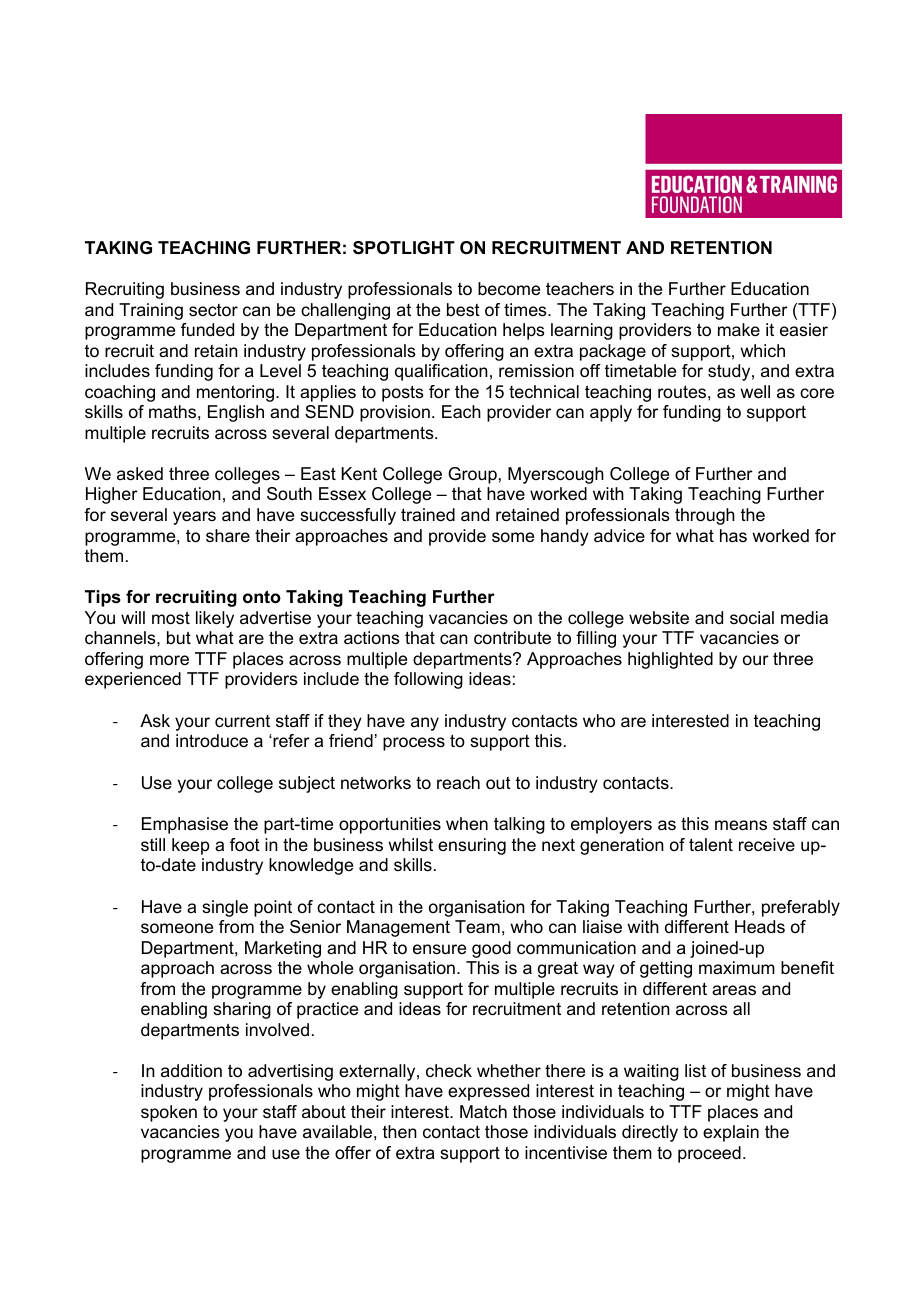 The width and height of the screenshot is (924, 1308). What do you see at coordinates (483, 1112) in the screenshot?
I see `Match` at bounding box center [483, 1112].
